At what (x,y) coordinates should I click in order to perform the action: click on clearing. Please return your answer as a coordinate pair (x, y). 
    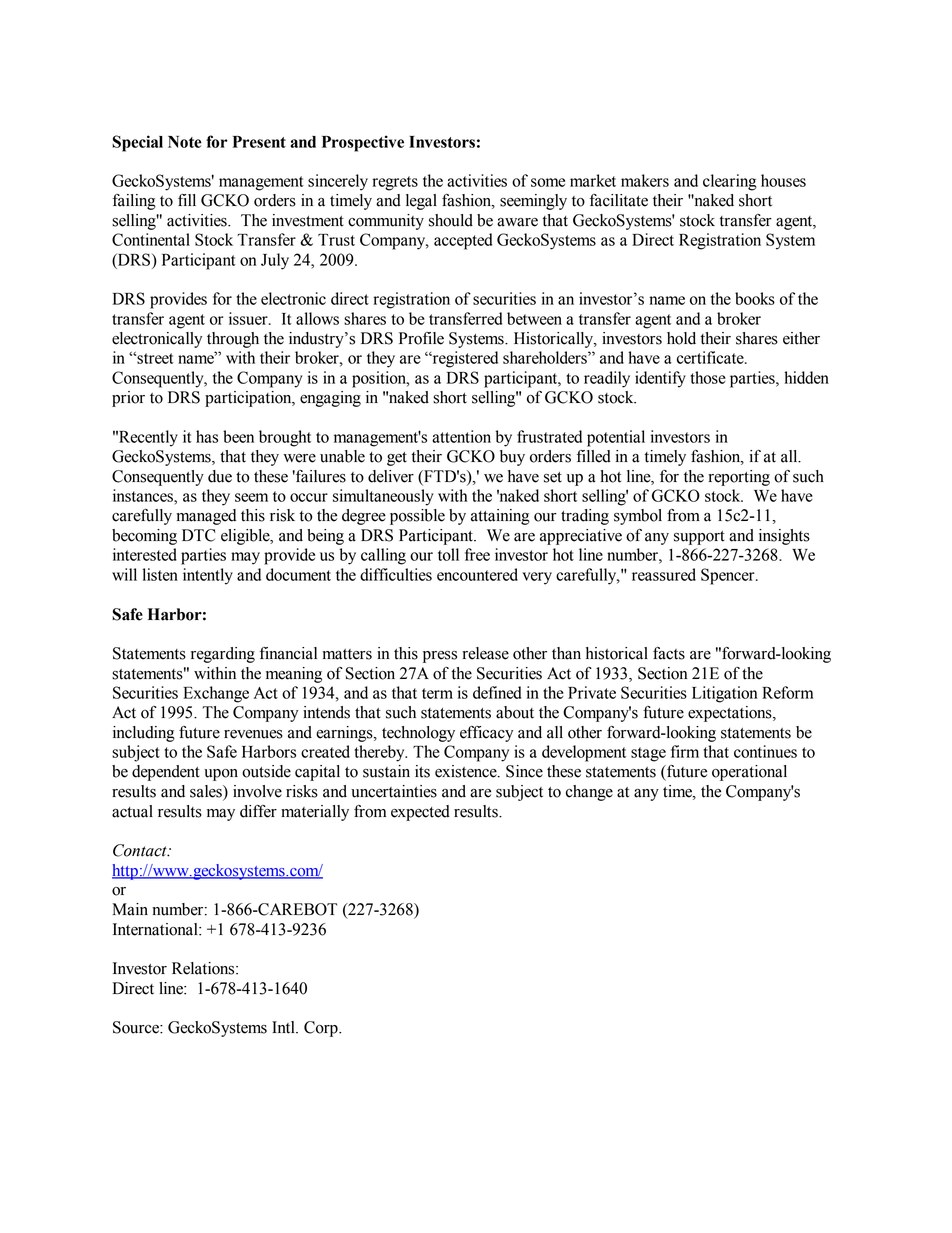
    Looking at the image, I should click on (730, 182).
